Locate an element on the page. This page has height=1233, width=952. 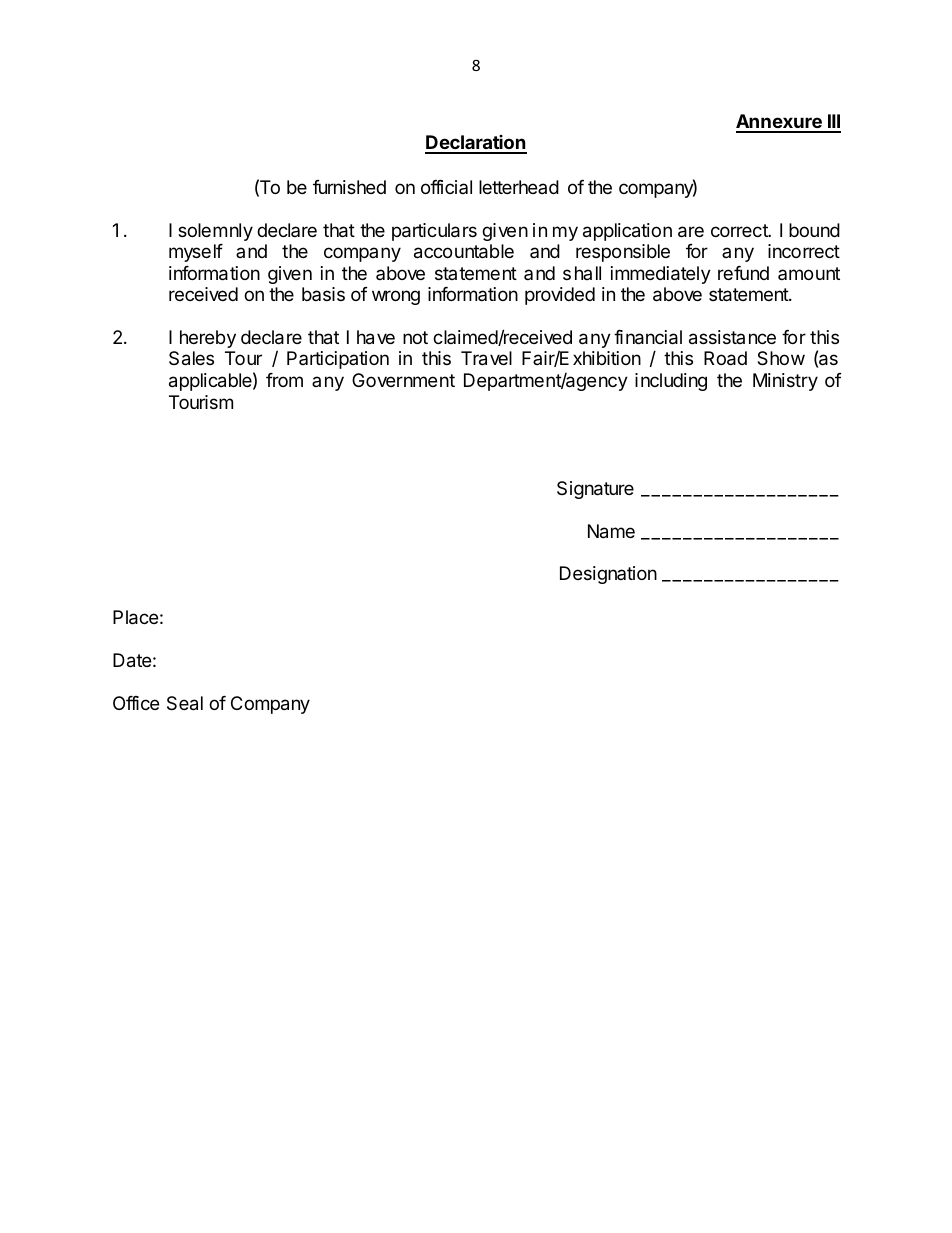
bound is located at coordinates (814, 230).
